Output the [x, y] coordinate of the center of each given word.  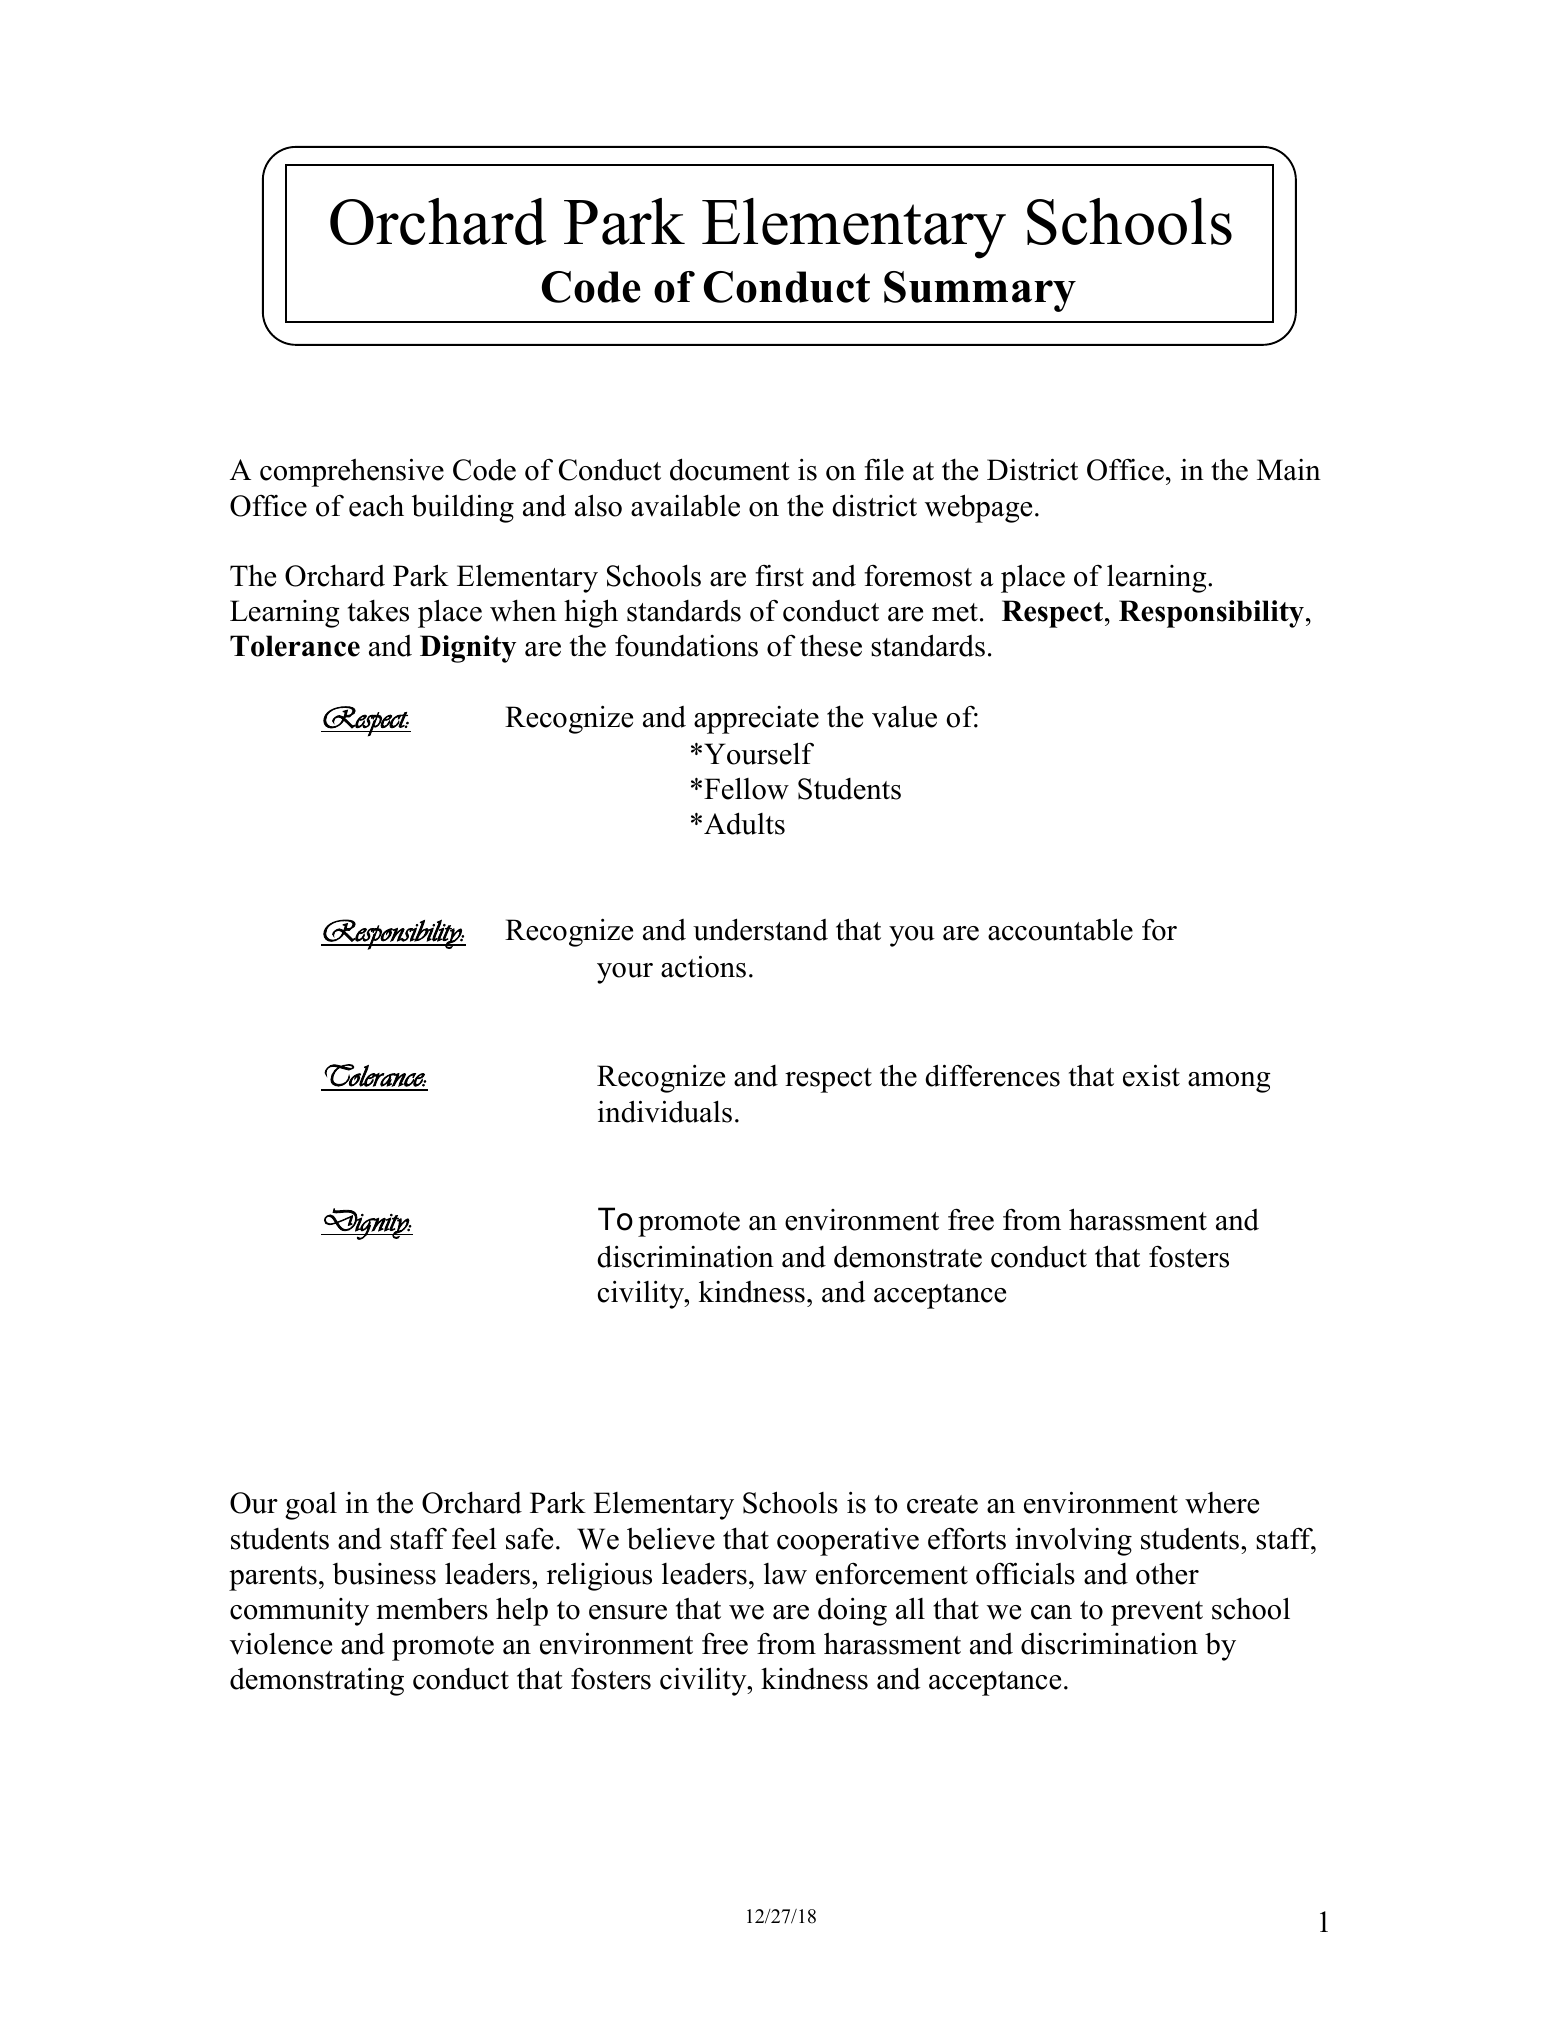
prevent [1157, 1613]
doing [852, 1611]
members [432, 1609]
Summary [980, 291]
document [730, 469]
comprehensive [352, 472]
